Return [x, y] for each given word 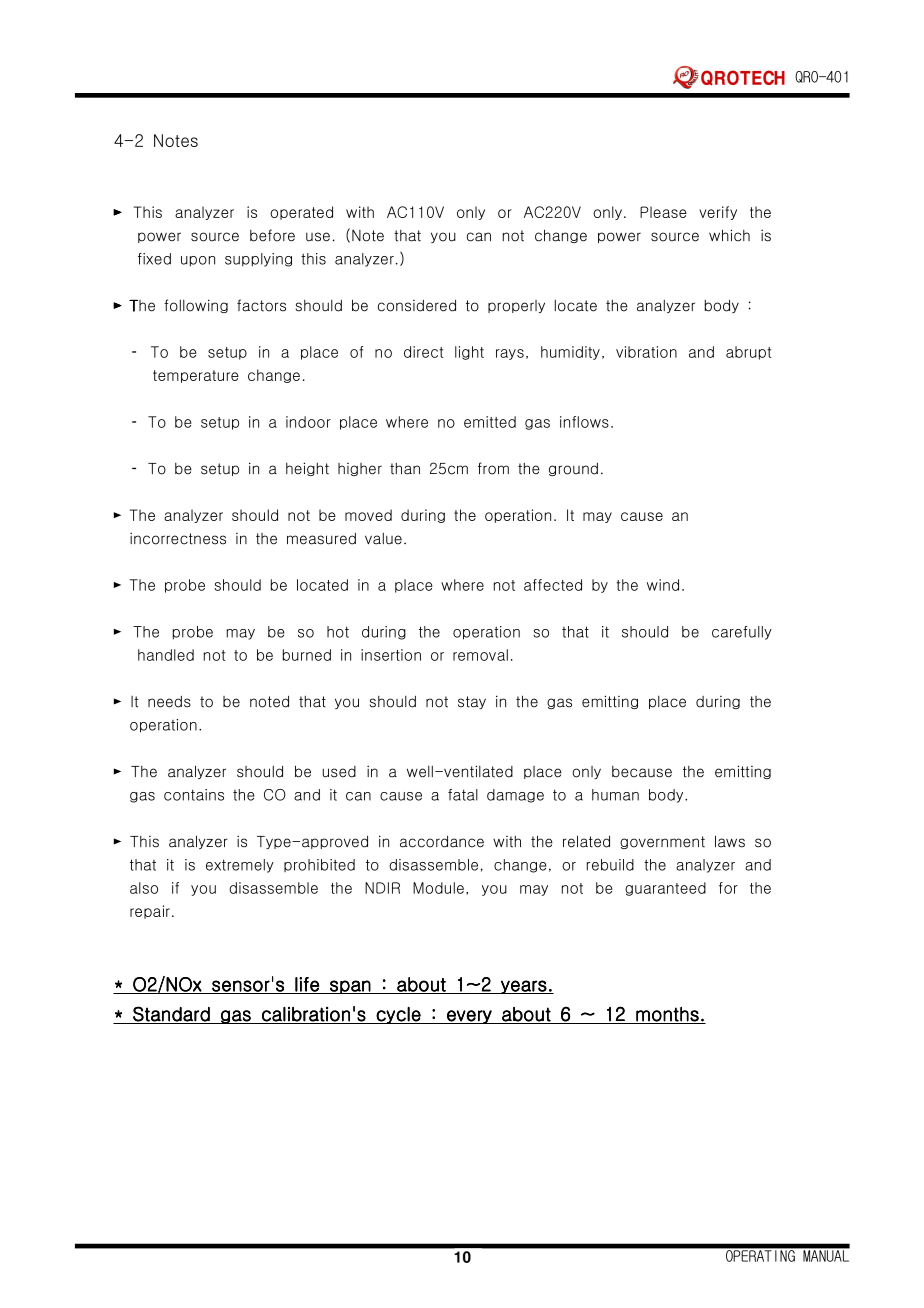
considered [417, 305]
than [405, 469]
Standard [171, 1014]
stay [472, 702]
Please [663, 212]
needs [169, 702]
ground [573, 469]
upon [198, 261]
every [469, 1017]
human [615, 795]
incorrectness [178, 538]
